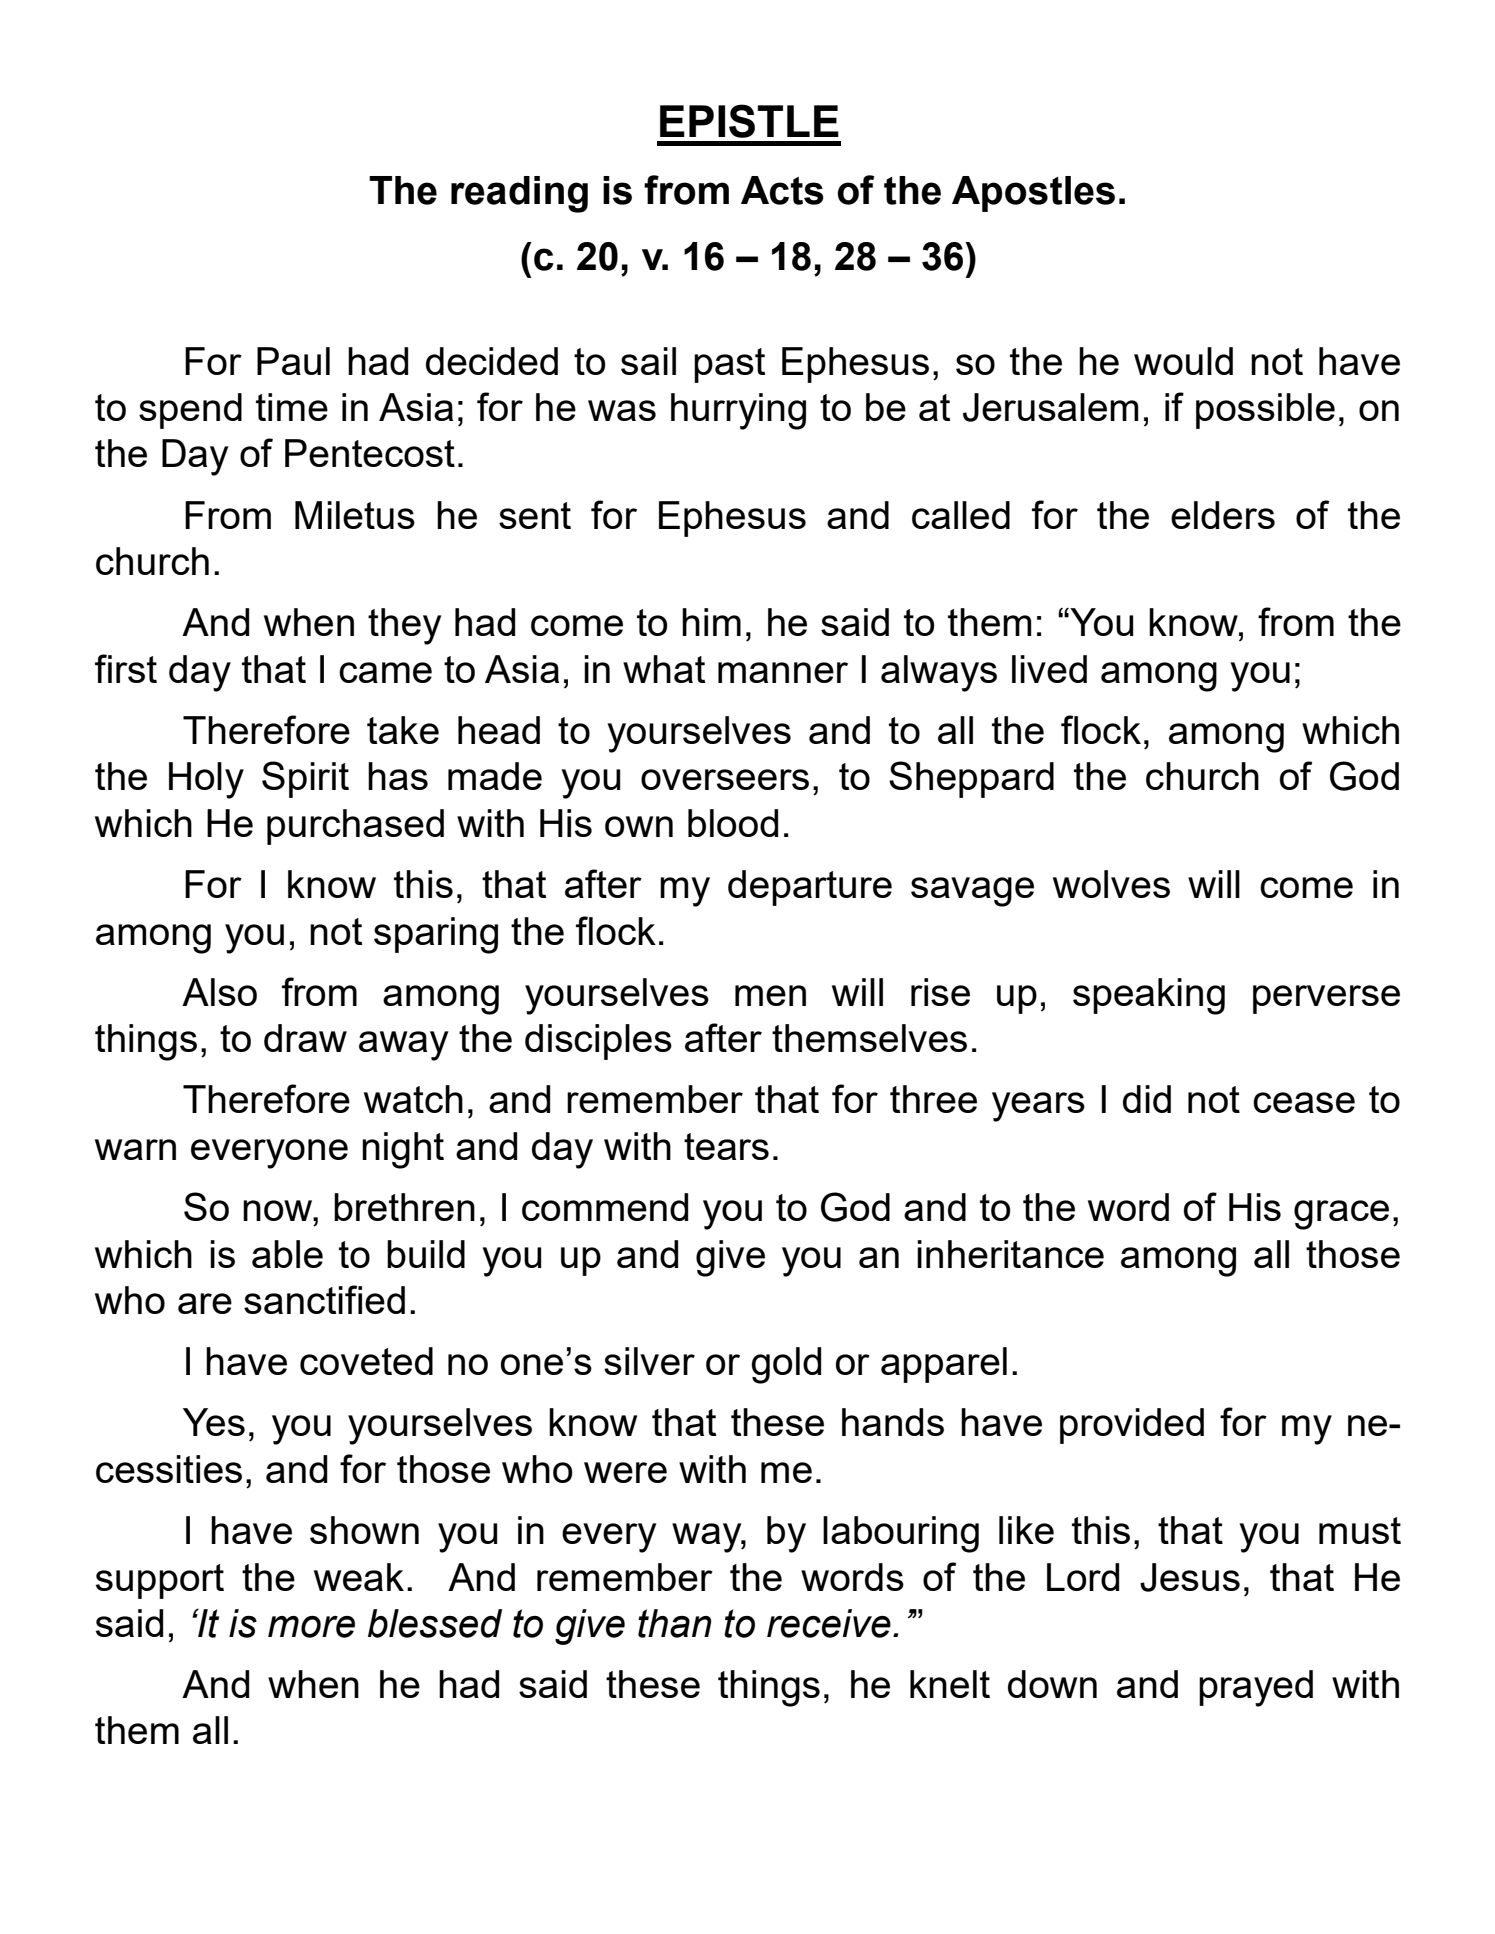 Image resolution: width=1495 pixels, height=1934 pixels. Describe the element at coordinates (810, 888) in the page. I see `departure` at that location.
